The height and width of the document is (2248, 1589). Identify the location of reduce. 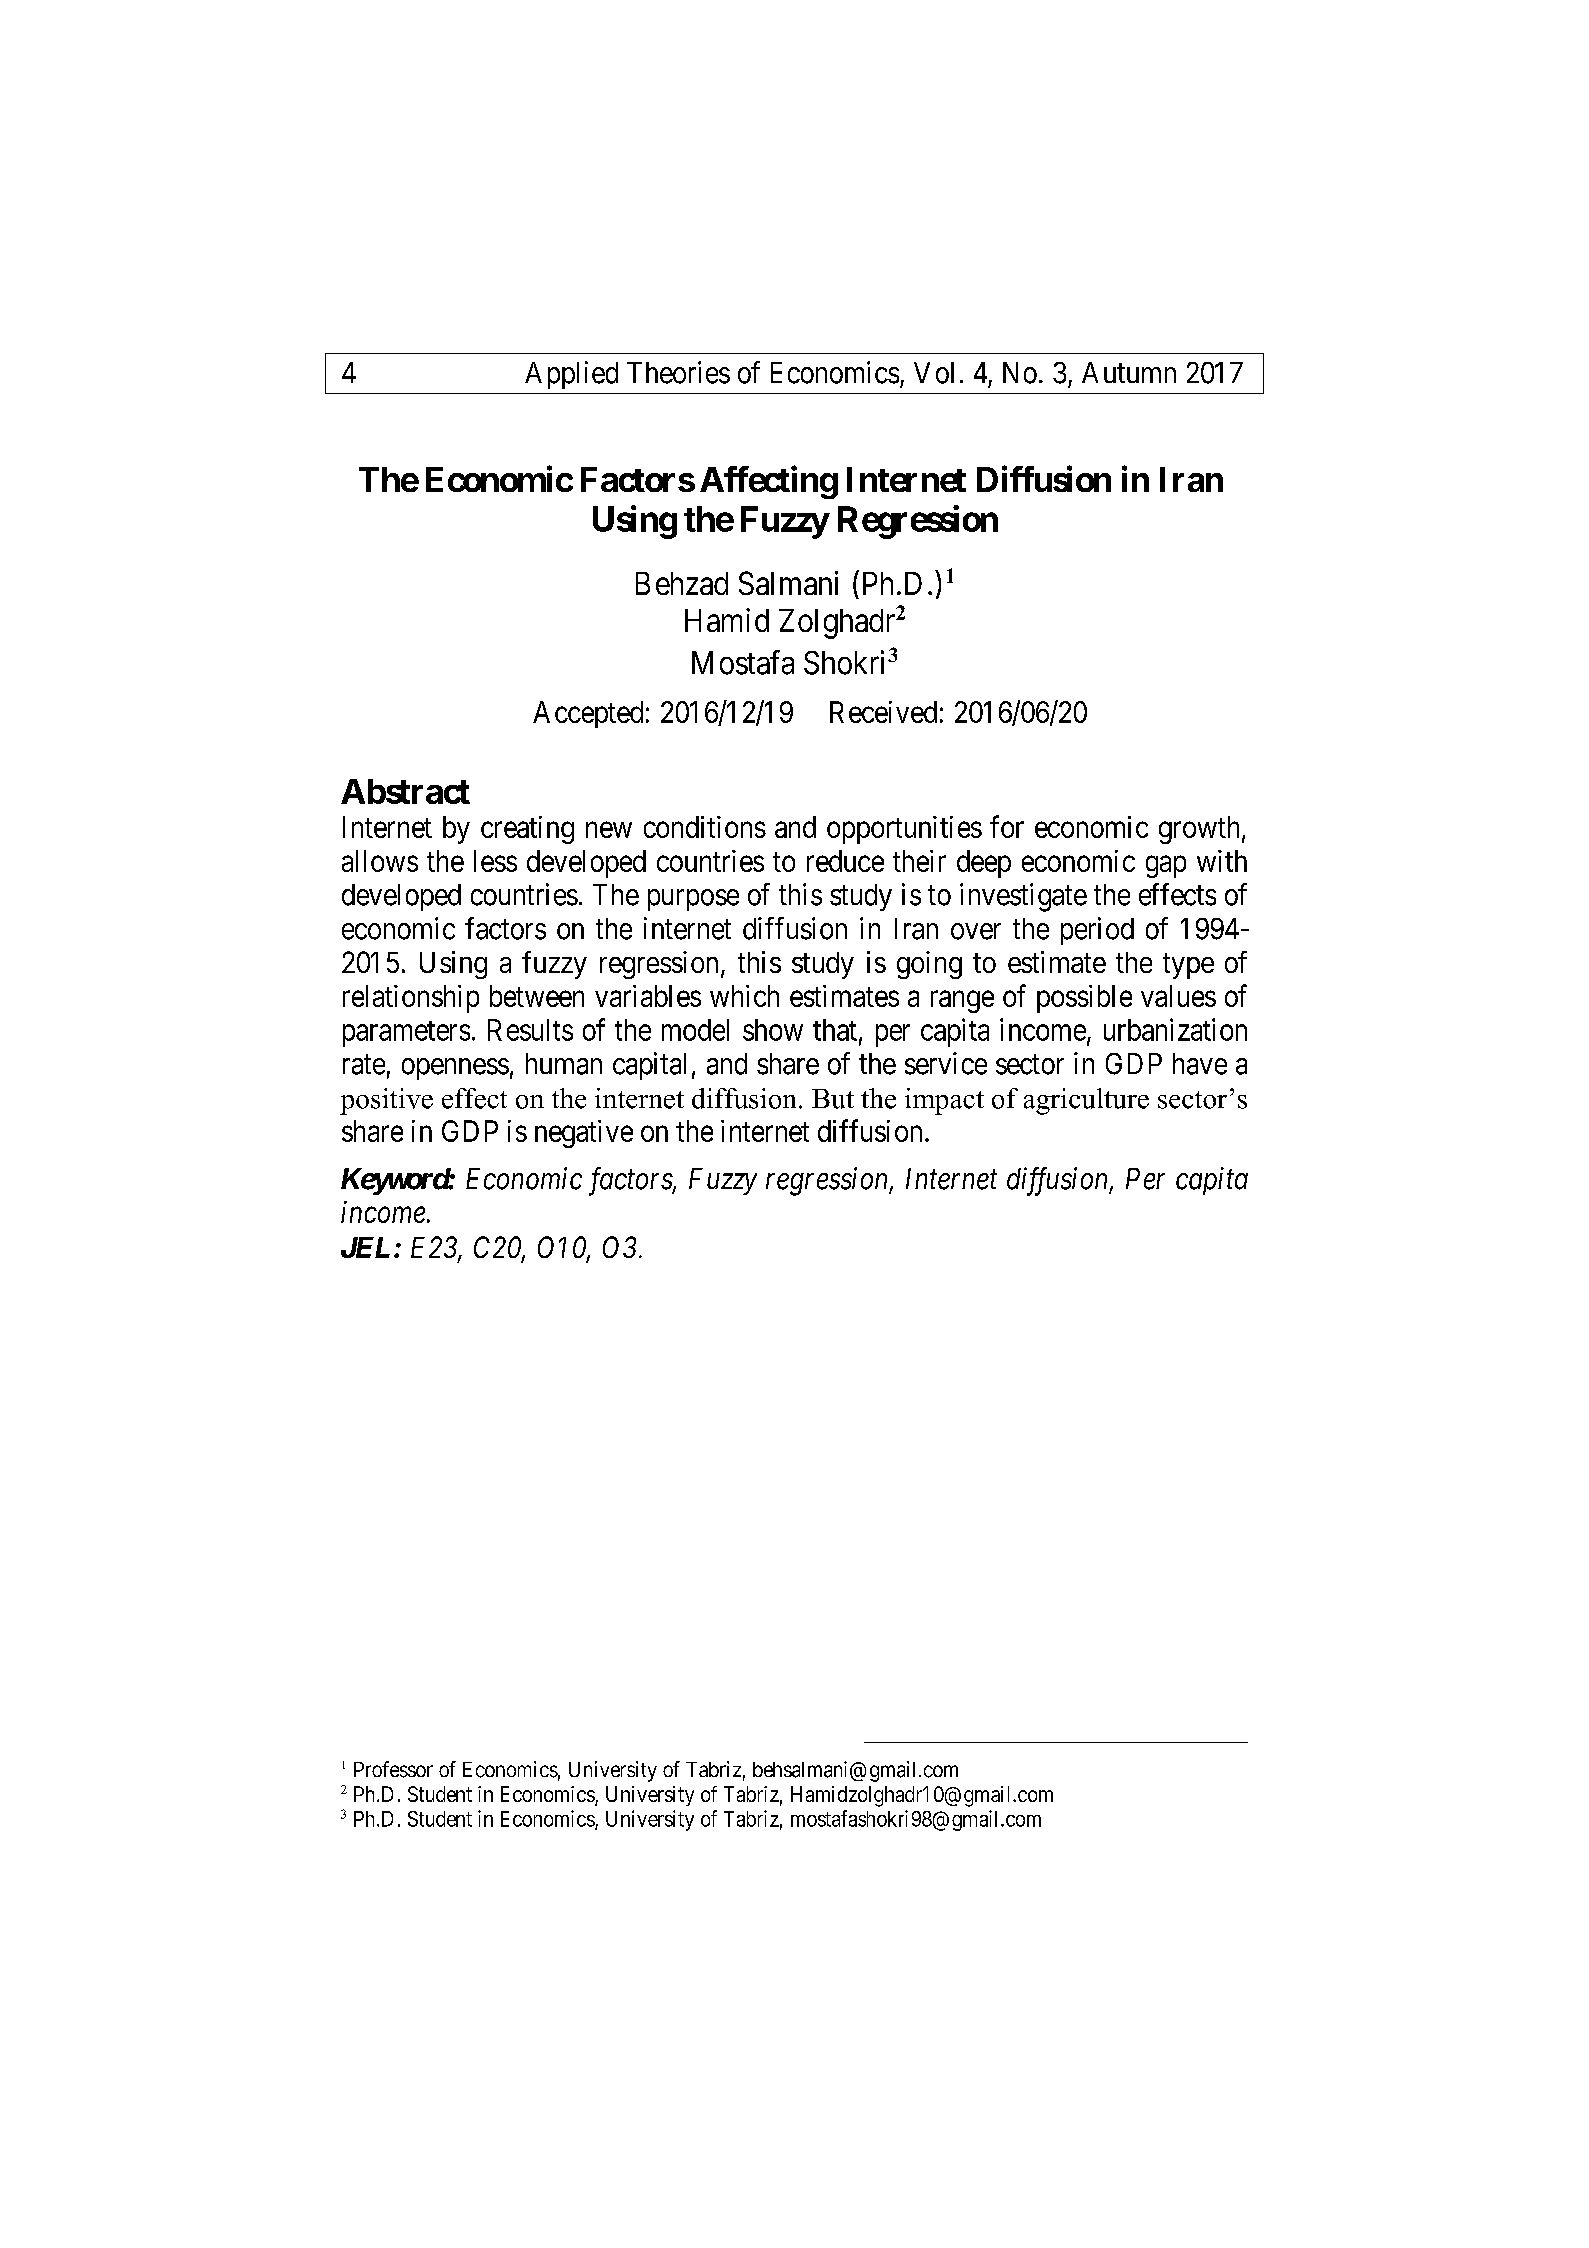
(845, 861).
